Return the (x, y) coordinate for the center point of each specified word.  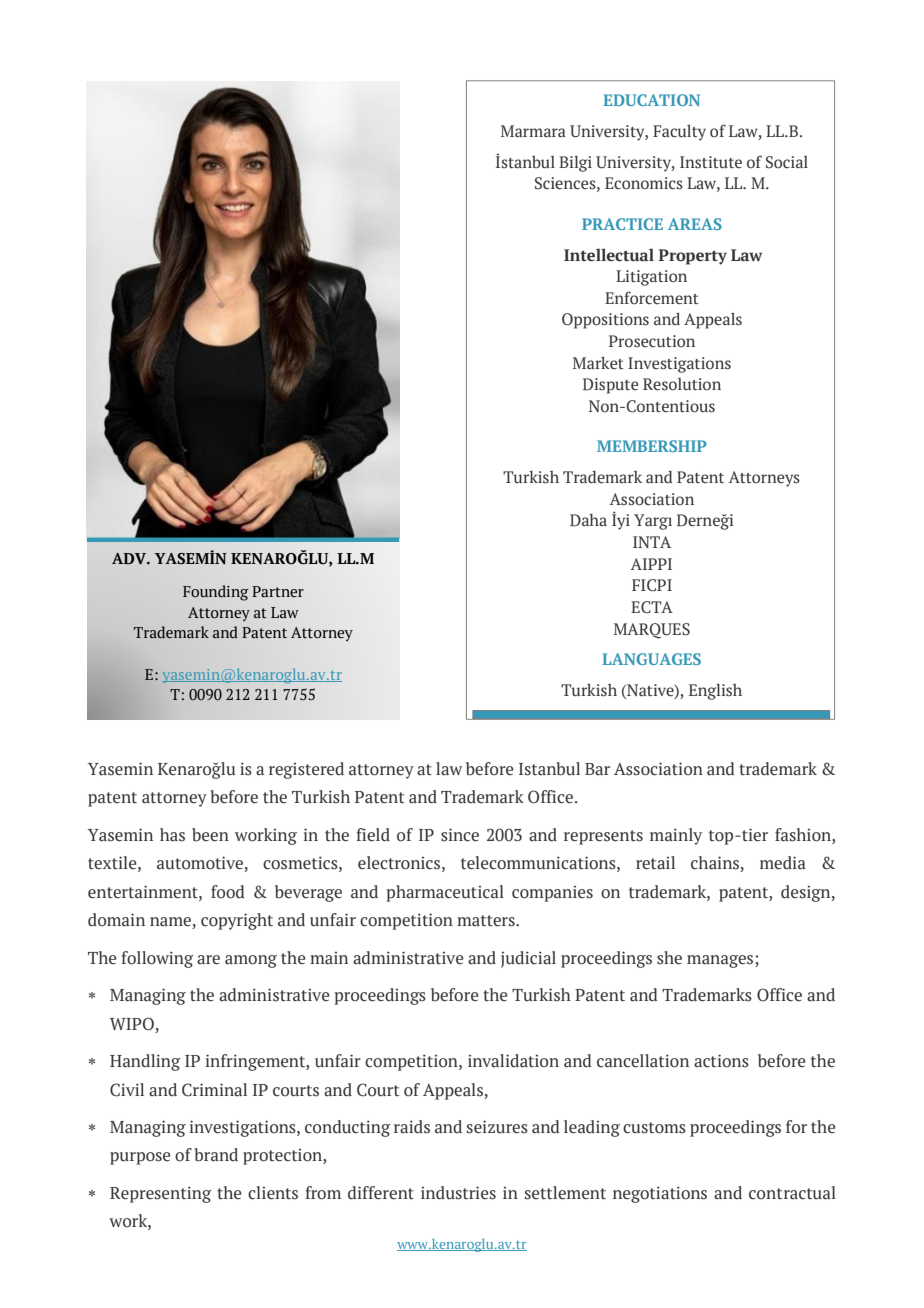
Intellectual (609, 255)
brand (216, 1155)
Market (598, 363)
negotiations (660, 1194)
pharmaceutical (445, 893)
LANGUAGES (651, 659)
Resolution (682, 384)
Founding (216, 593)
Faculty (679, 133)
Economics (644, 183)
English (715, 692)
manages (721, 961)
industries (458, 1193)
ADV (130, 559)
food (228, 892)
